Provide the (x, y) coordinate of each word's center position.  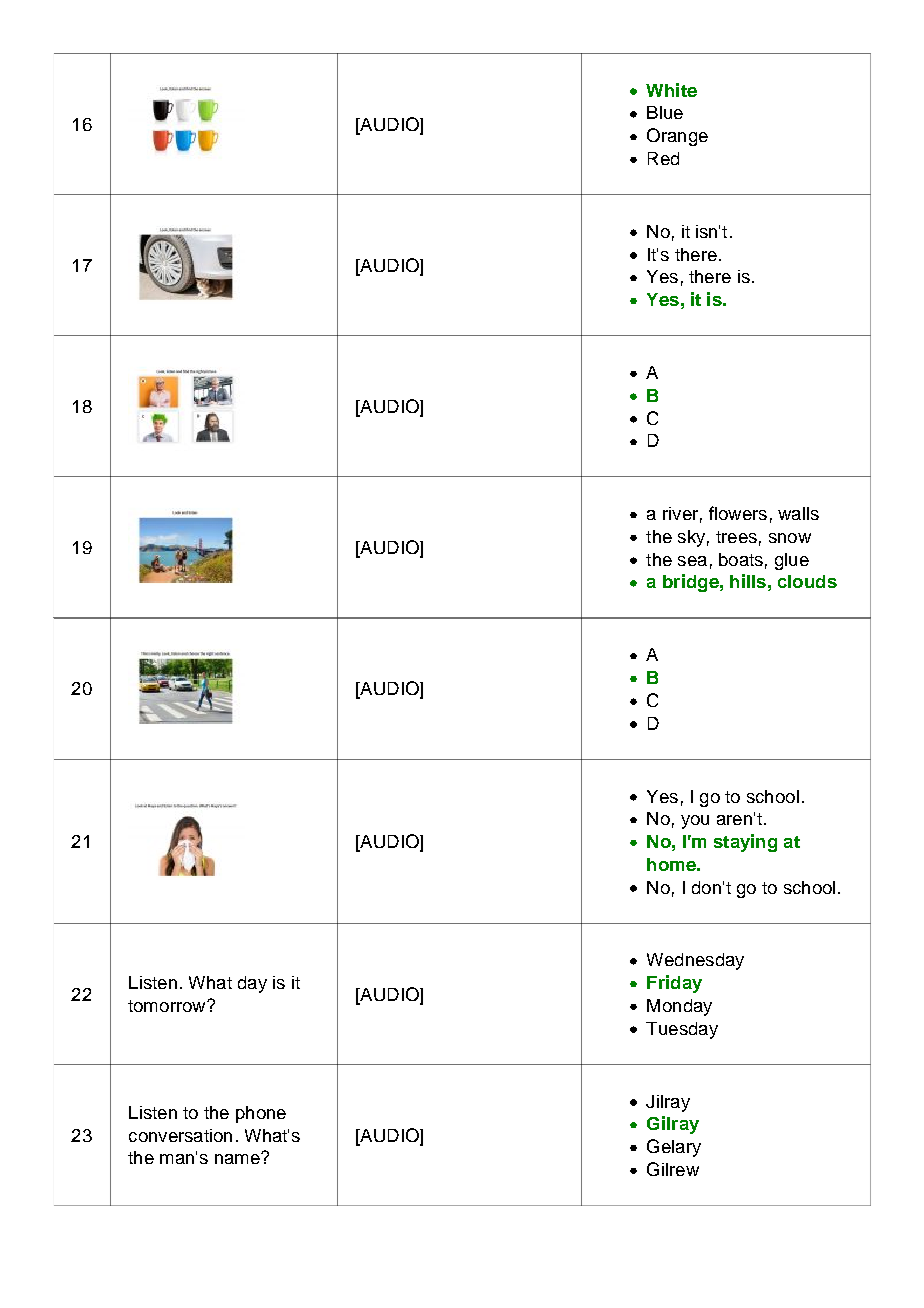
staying (745, 843)
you (695, 822)
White (671, 90)
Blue (665, 112)
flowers (738, 513)
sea (692, 561)
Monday (679, 1007)
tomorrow (168, 1006)
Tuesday (682, 1030)
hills (748, 581)
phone (261, 1114)
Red (663, 158)
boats (741, 559)
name (238, 1158)
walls (798, 513)
